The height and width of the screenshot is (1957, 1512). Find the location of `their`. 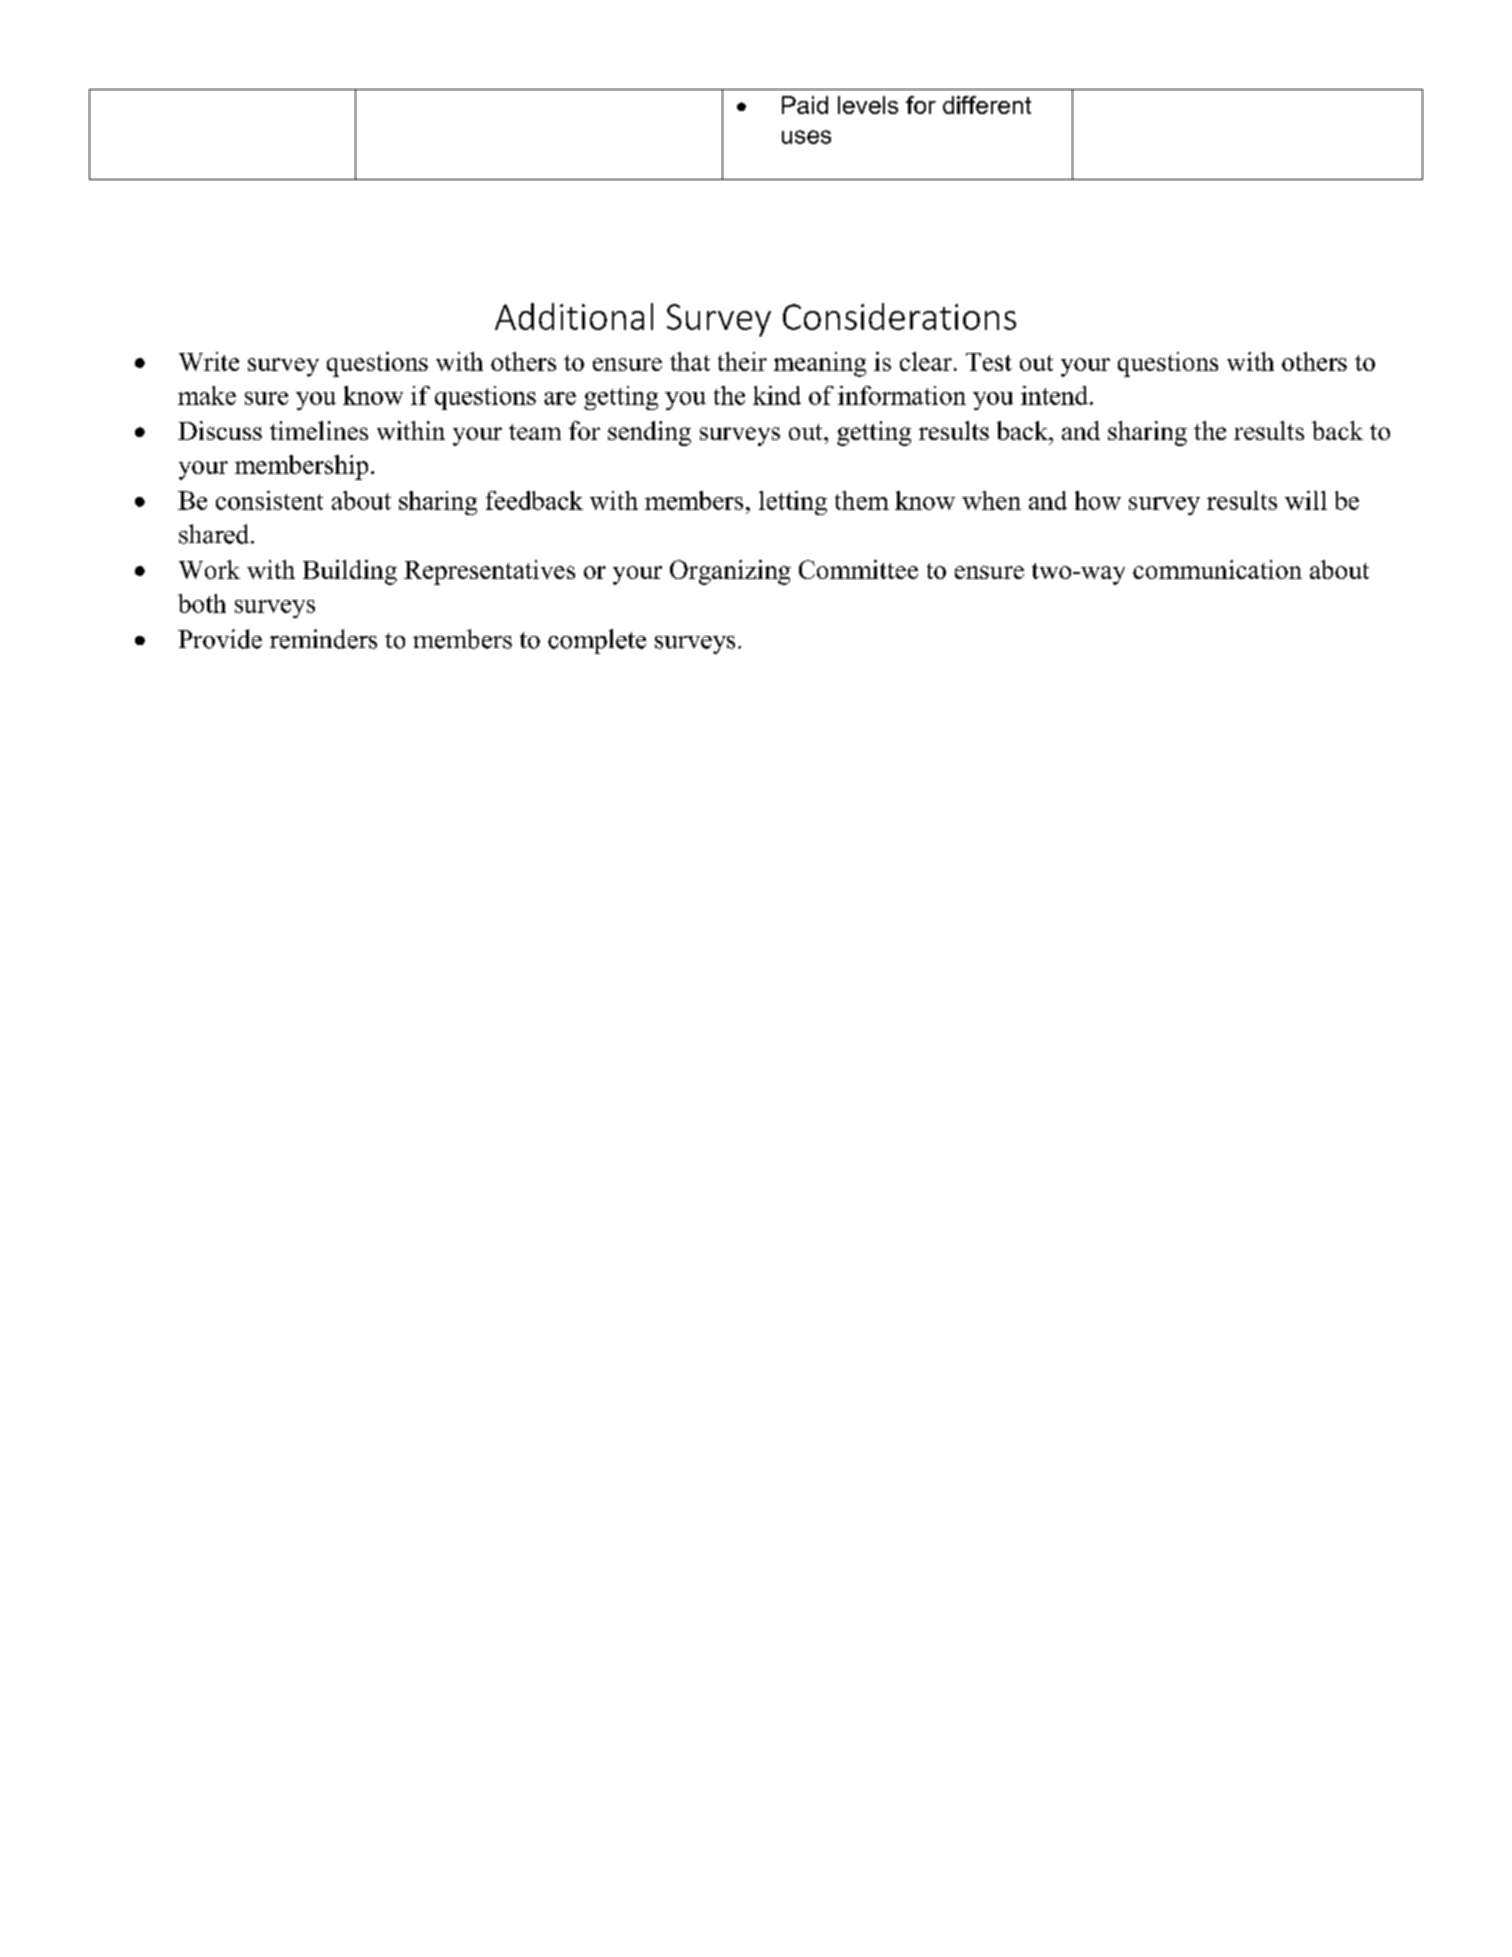

their is located at coordinates (742, 361).
